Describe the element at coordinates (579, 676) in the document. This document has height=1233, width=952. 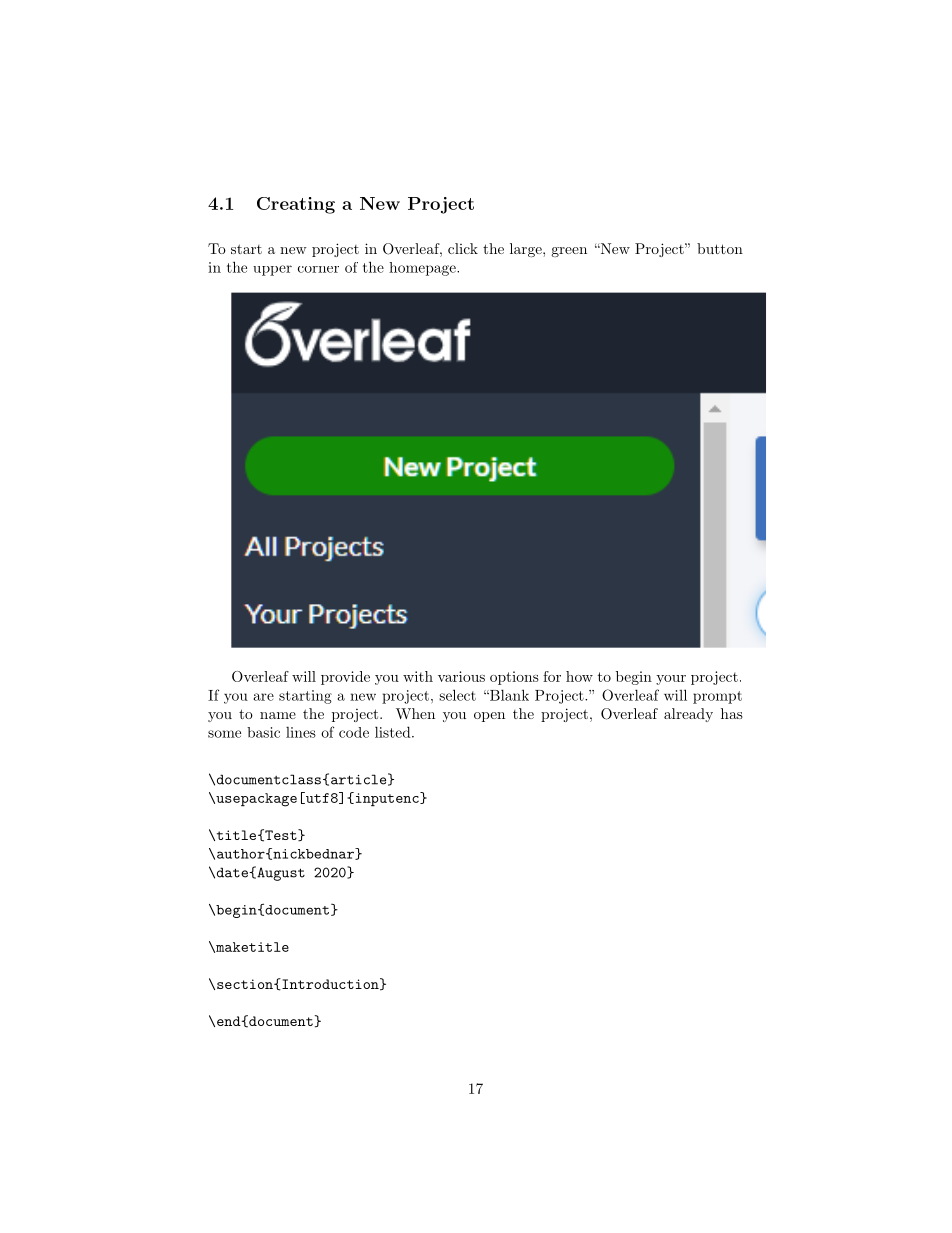
I see `how` at that location.
